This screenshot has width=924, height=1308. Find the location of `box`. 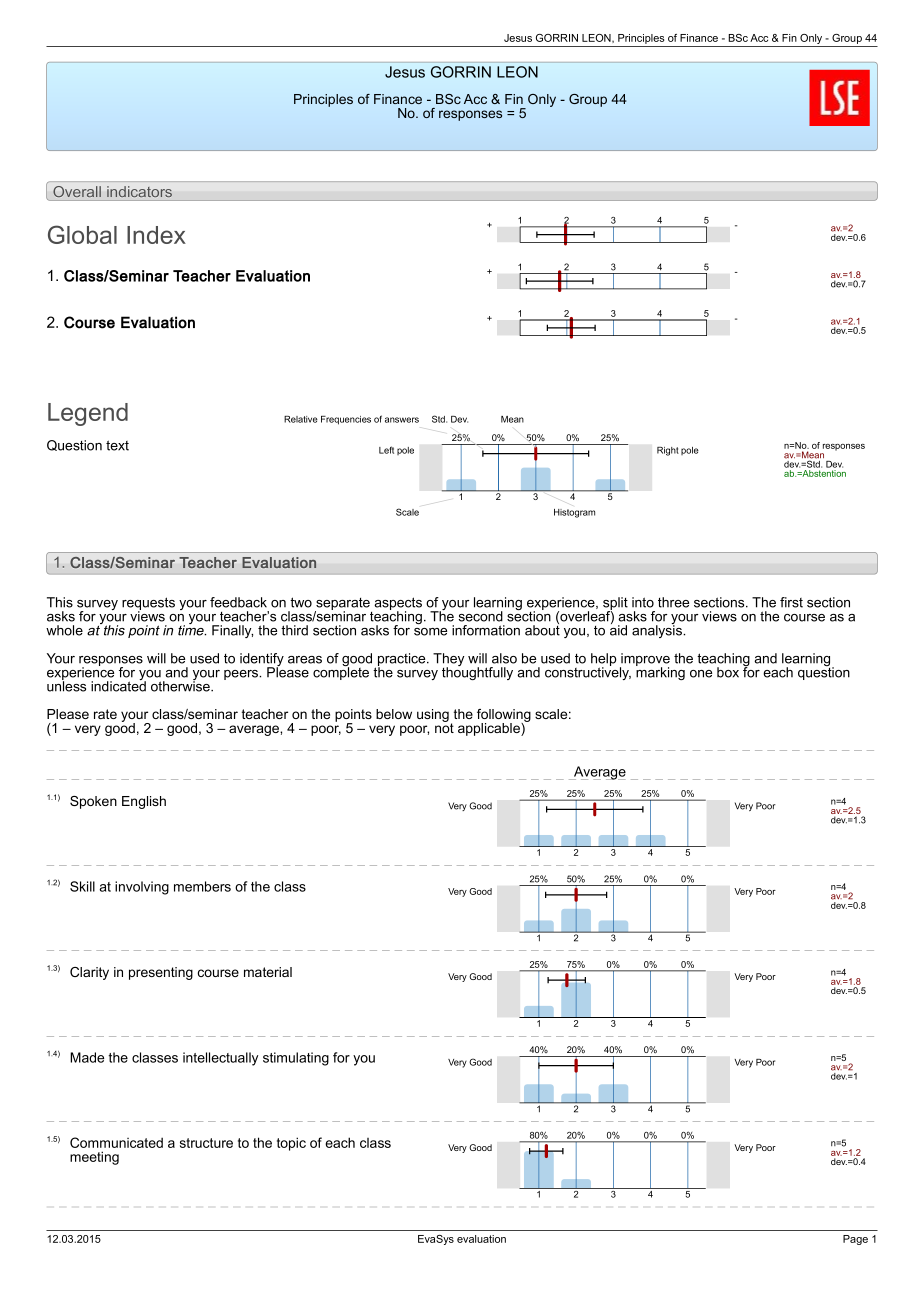

box is located at coordinates (728, 672).
